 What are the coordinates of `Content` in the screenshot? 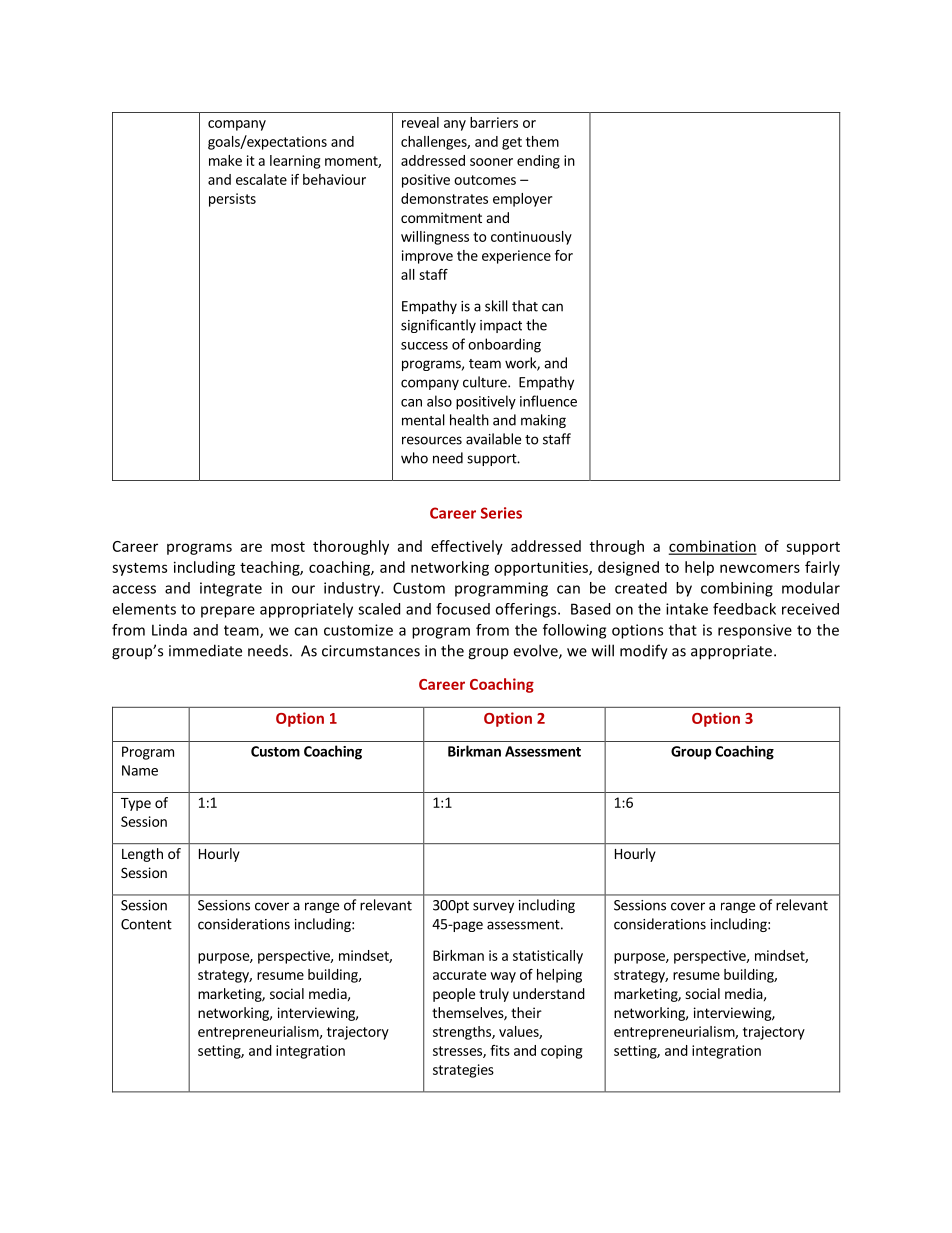 It's located at (146, 924).
